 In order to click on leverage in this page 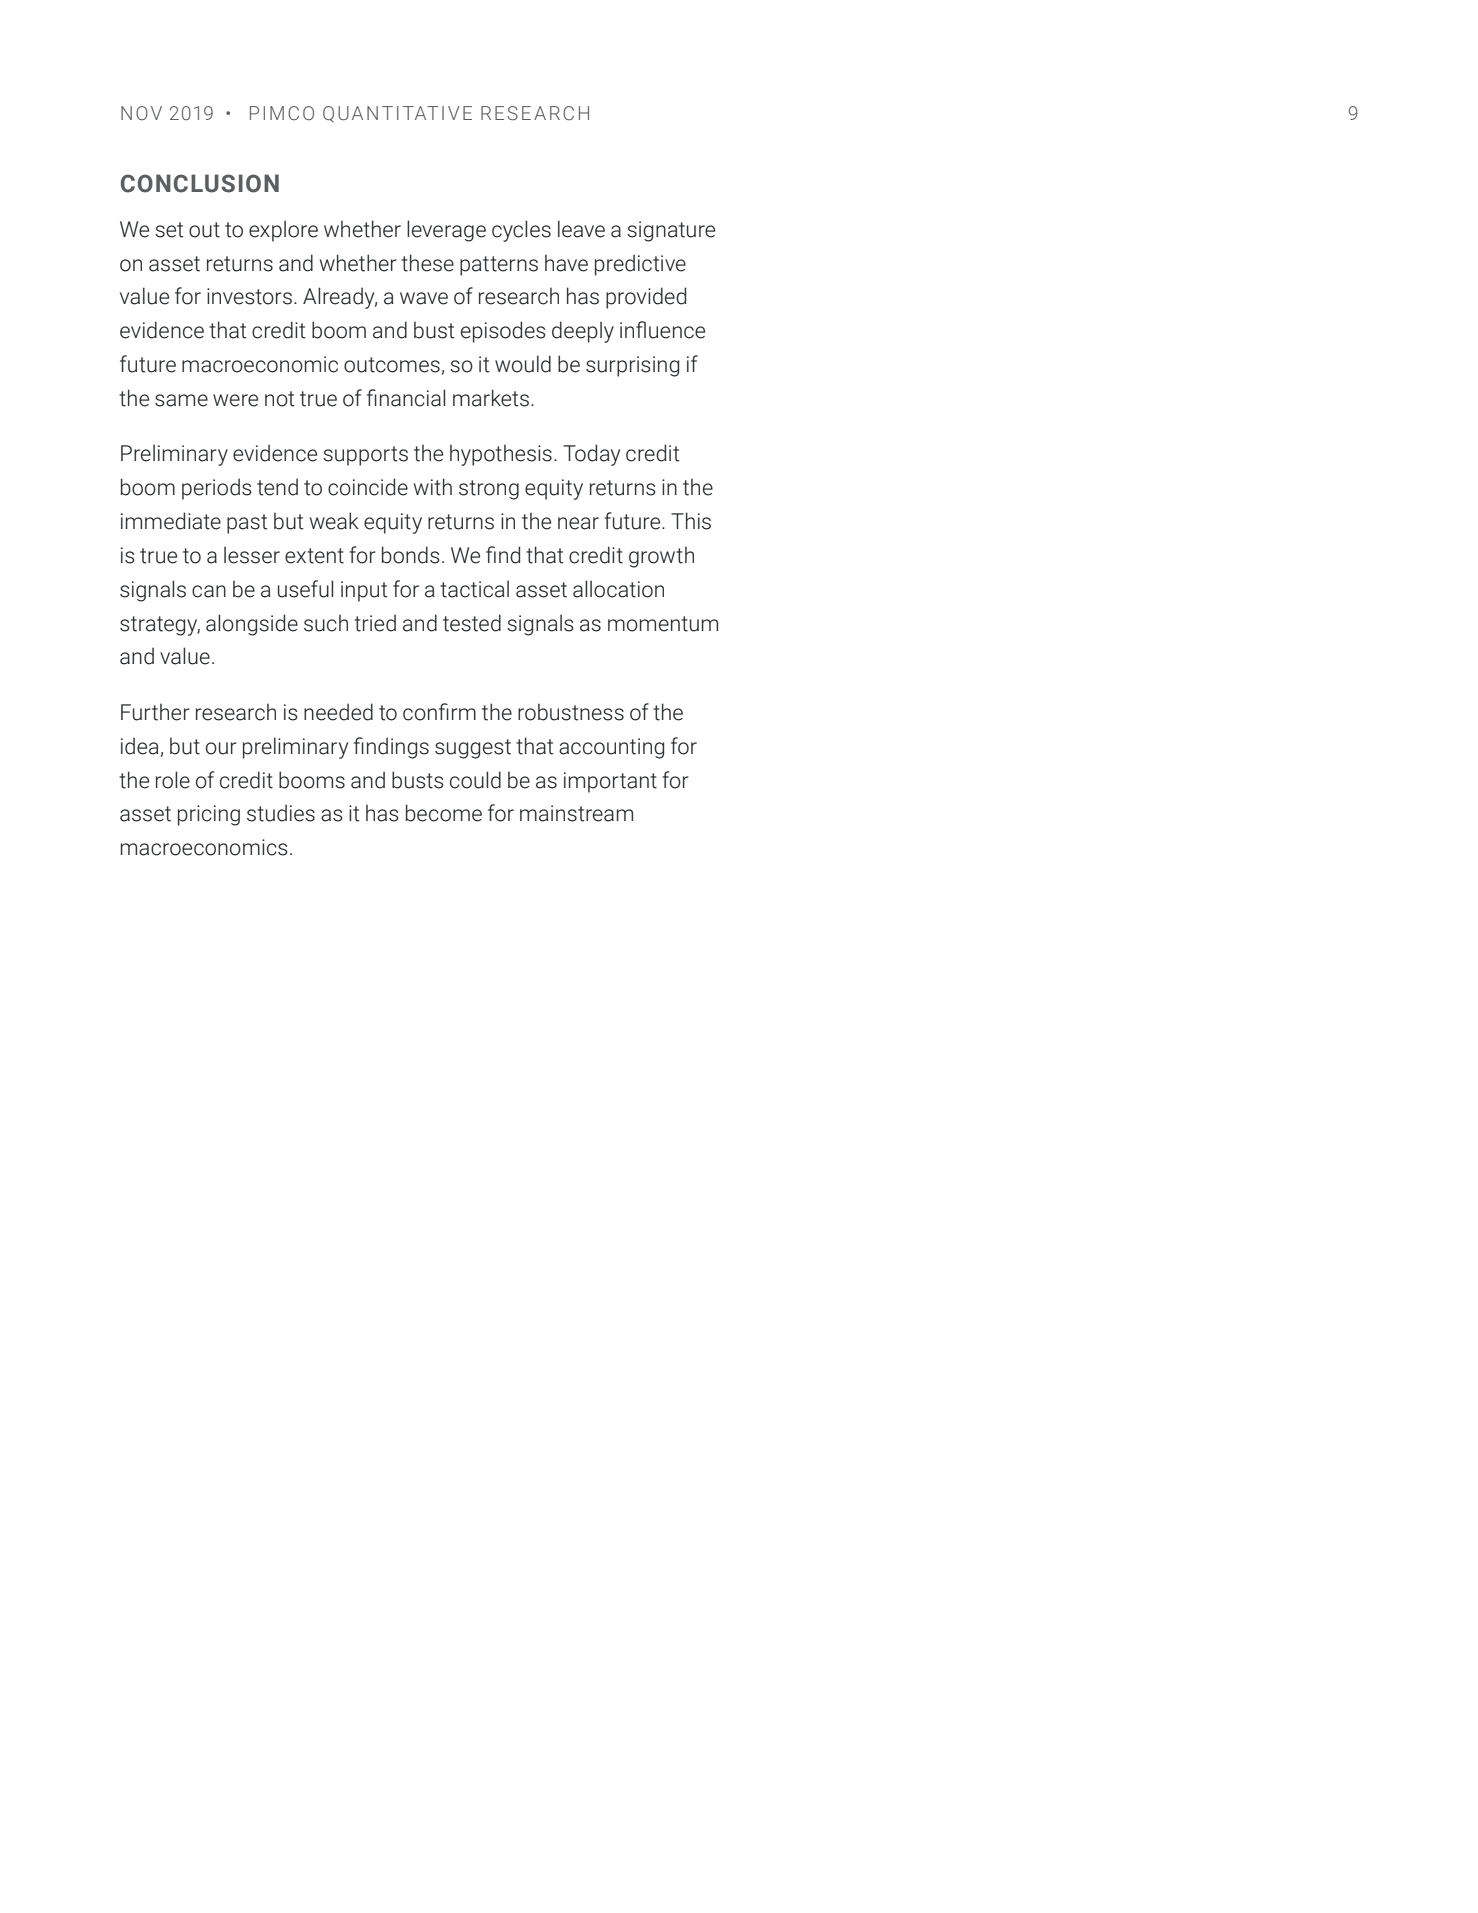, I will do `click(446, 231)`.
